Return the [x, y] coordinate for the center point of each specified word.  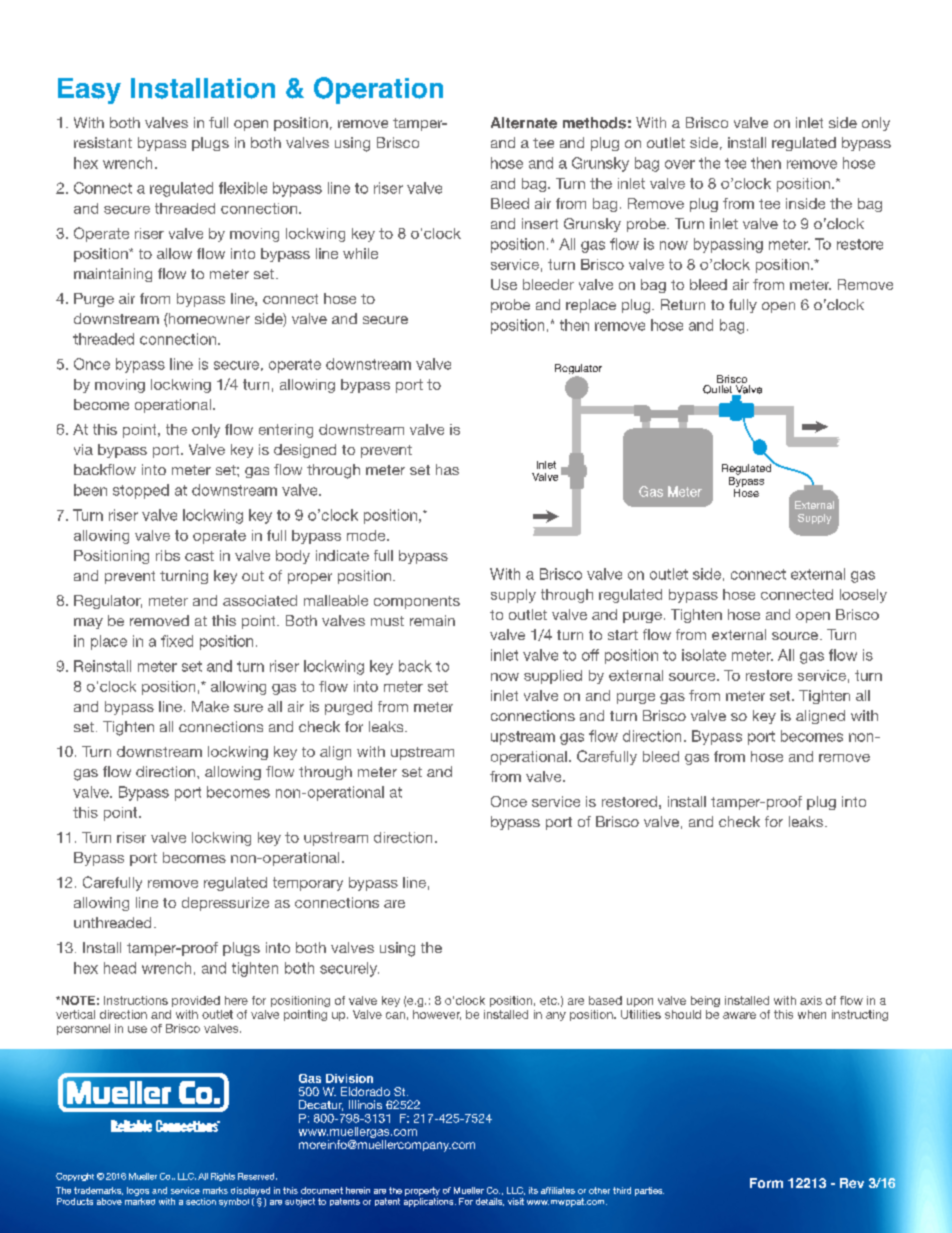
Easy [89, 91]
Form [766, 1183]
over [680, 164]
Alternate [524, 123]
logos [138, 1191]
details [490, 1202]
